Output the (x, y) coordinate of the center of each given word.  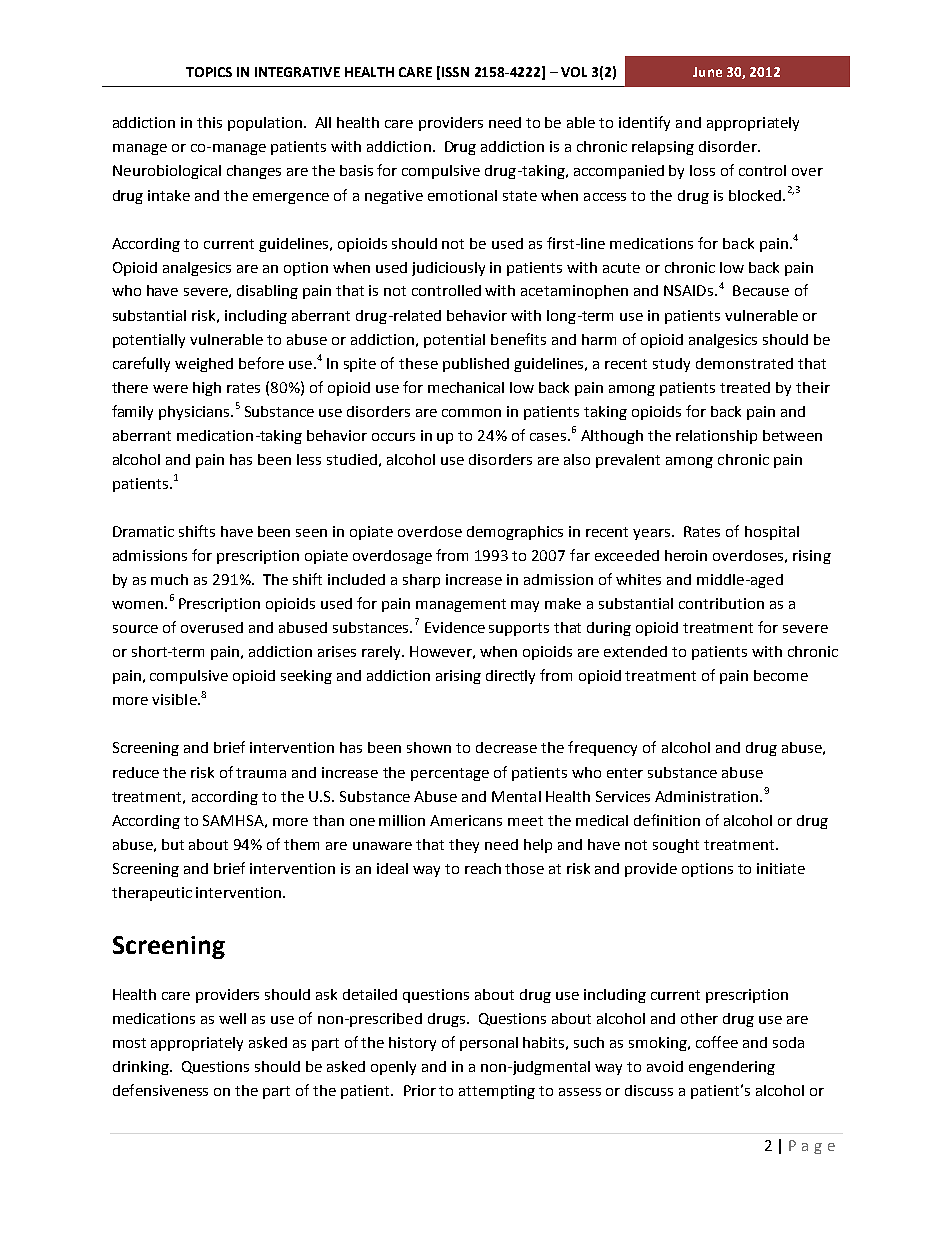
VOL (574, 72)
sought (676, 846)
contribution (721, 603)
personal (489, 1044)
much (169, 579)
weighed (204, 365)
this (209, 122)
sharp (421, 581)
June (707, 72)
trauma (261, 773)
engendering (732, 1068)
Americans (466, 820)
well (232, 1018)
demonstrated (744, 363)
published (476, 365)
